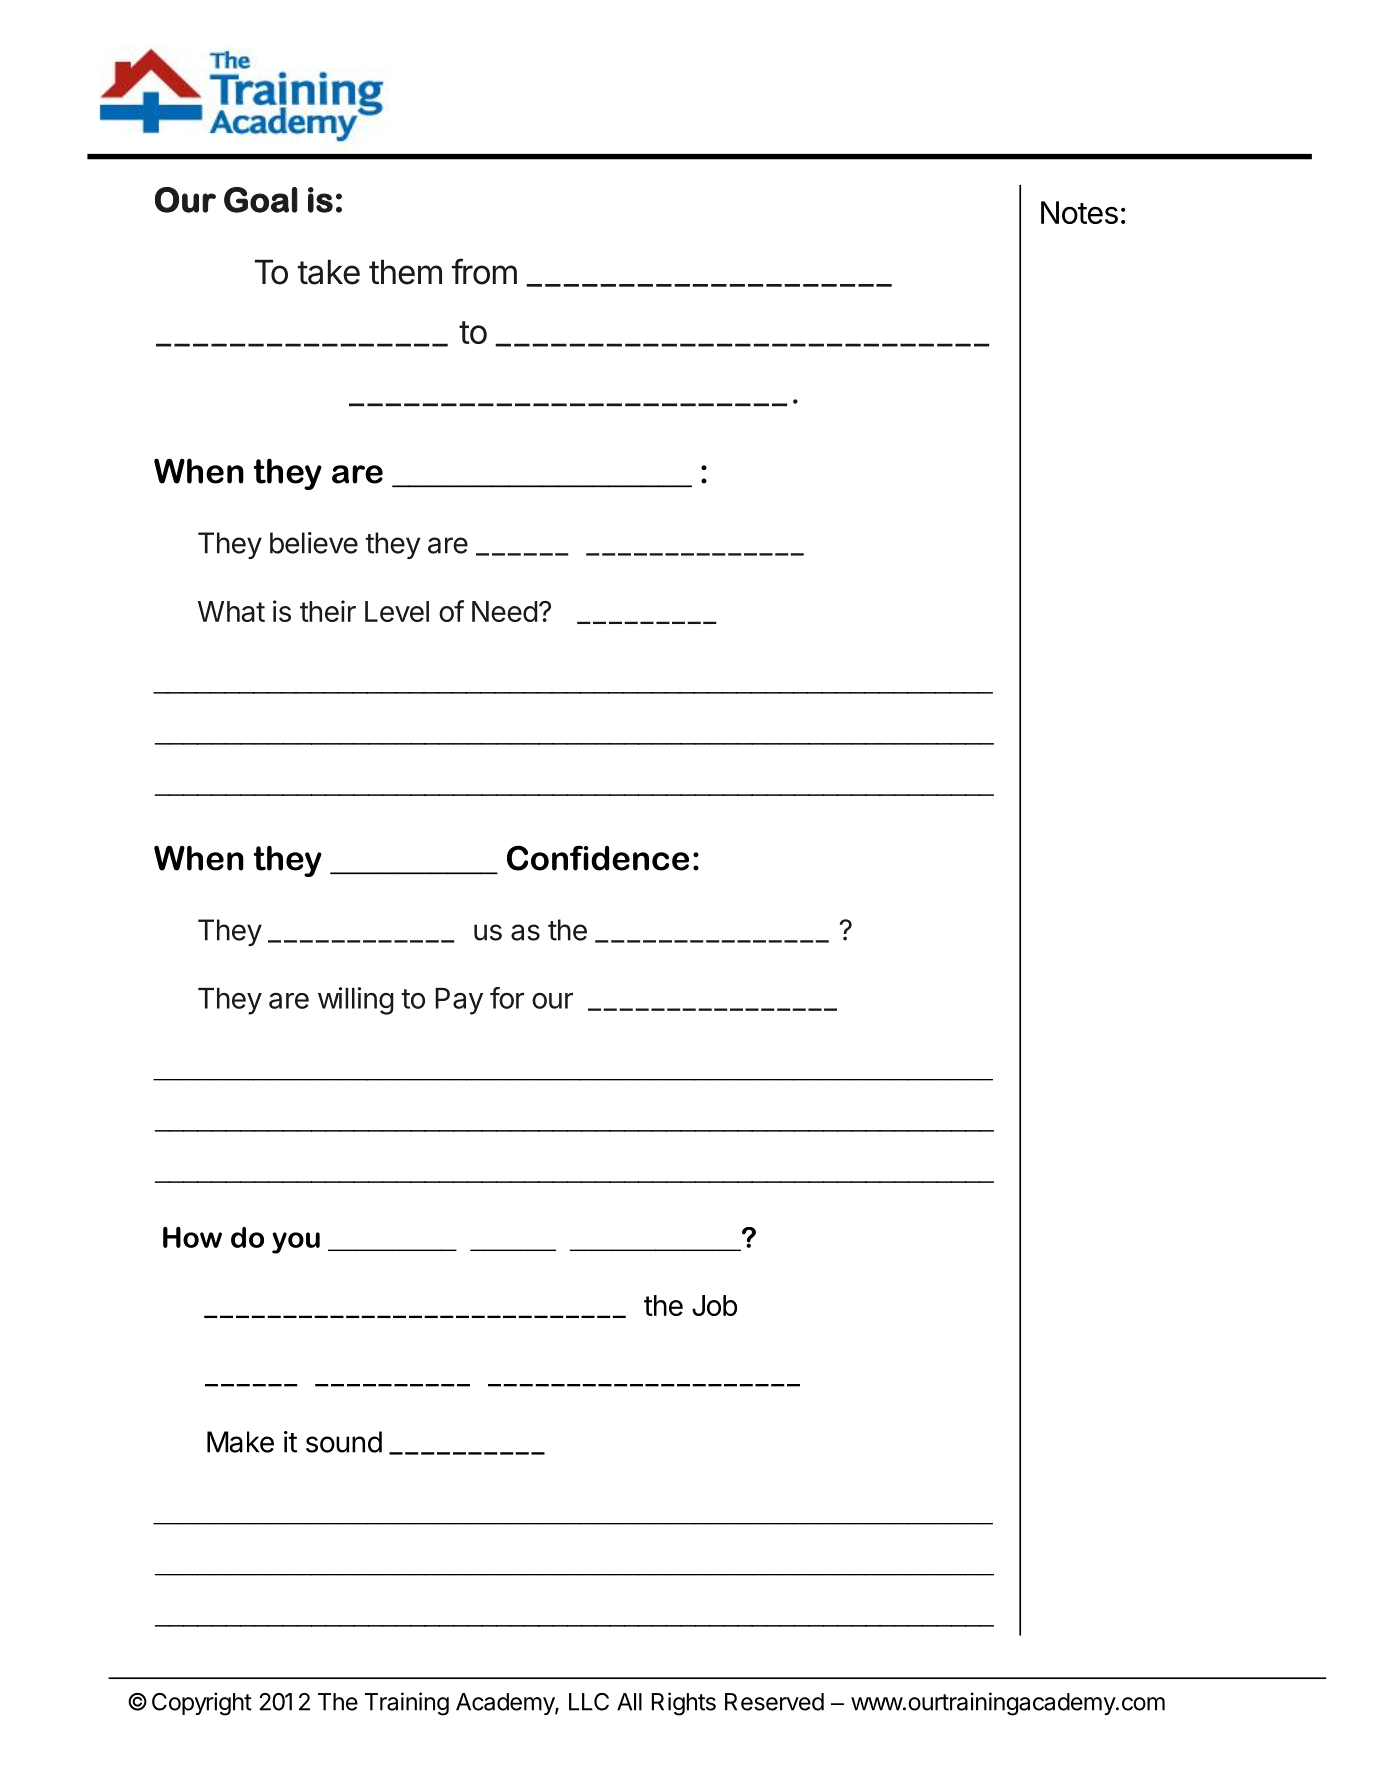 This screenshot has width=1399, height=1792. I want to click on Confidence, so click(598, 858).
